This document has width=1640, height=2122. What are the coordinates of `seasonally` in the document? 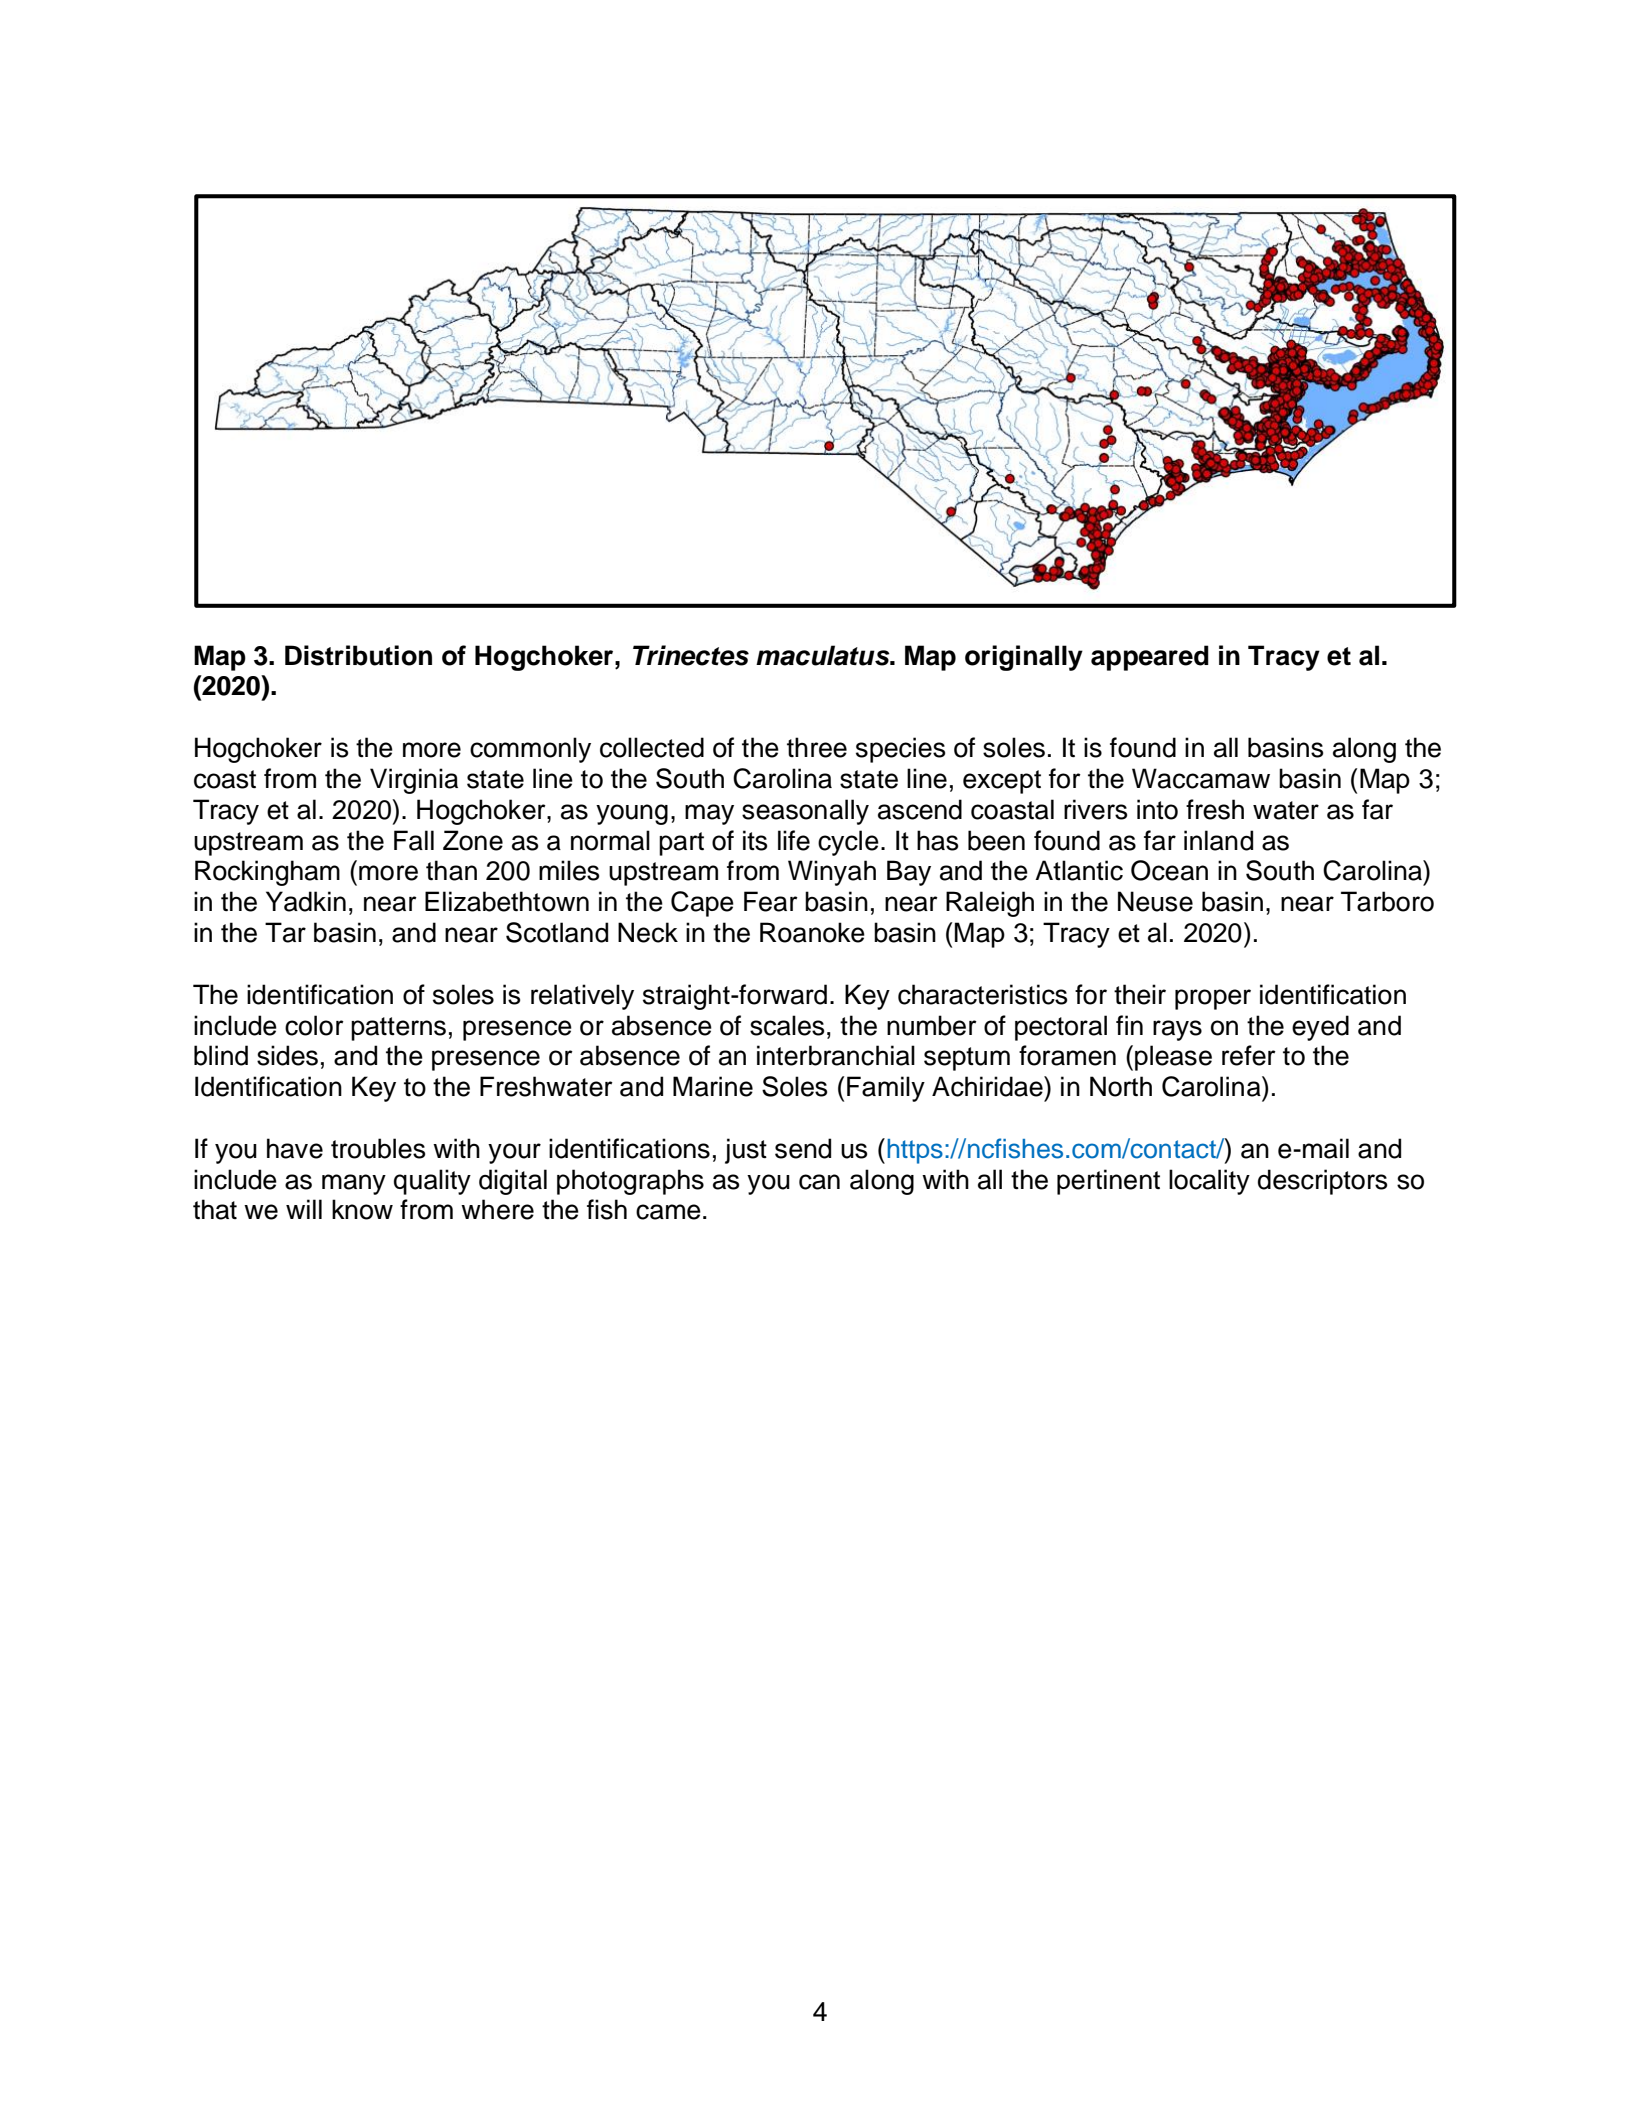 It's located at (805, 812).
